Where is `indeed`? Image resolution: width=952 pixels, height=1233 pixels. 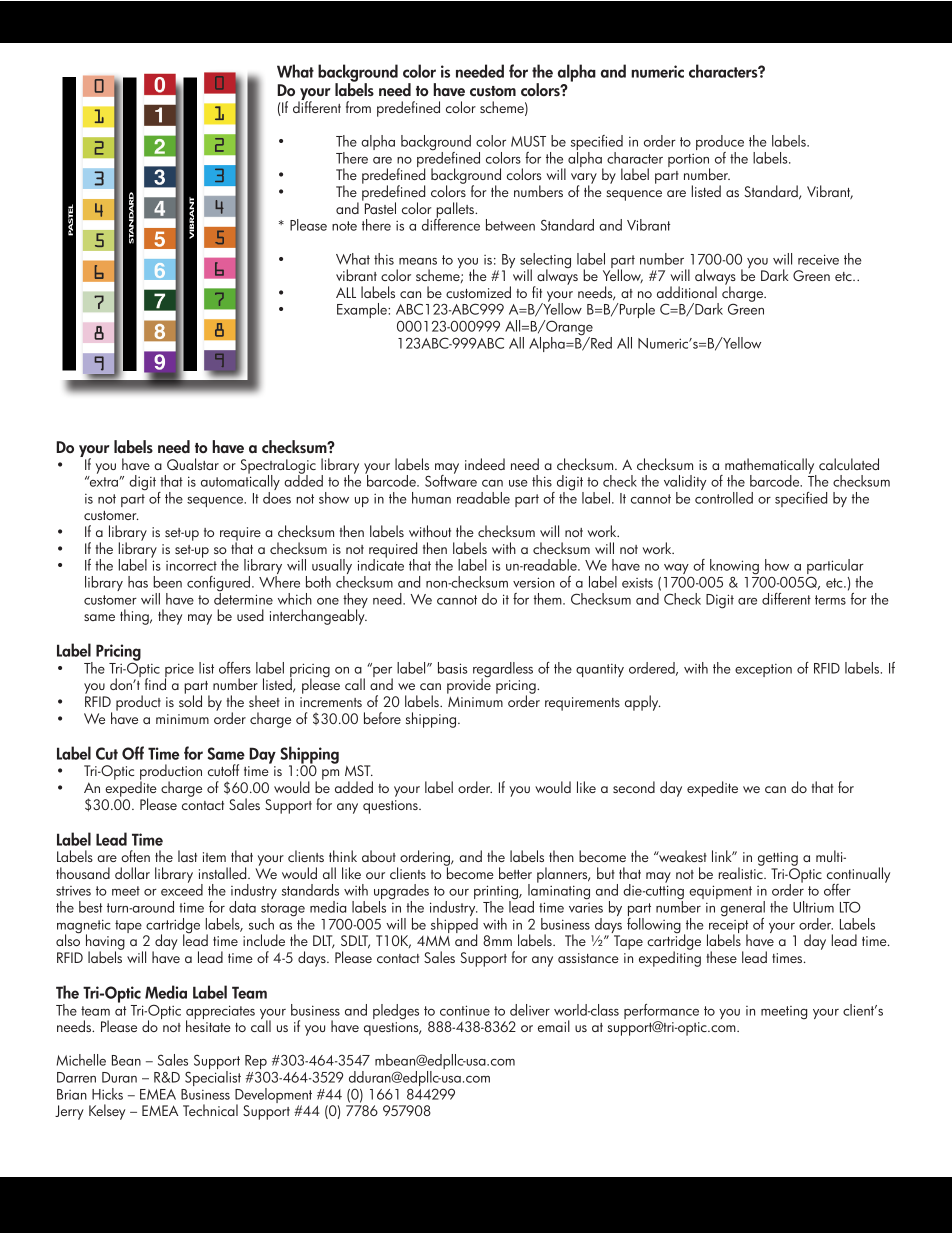
indeed is located at coordinates (485, 464).
